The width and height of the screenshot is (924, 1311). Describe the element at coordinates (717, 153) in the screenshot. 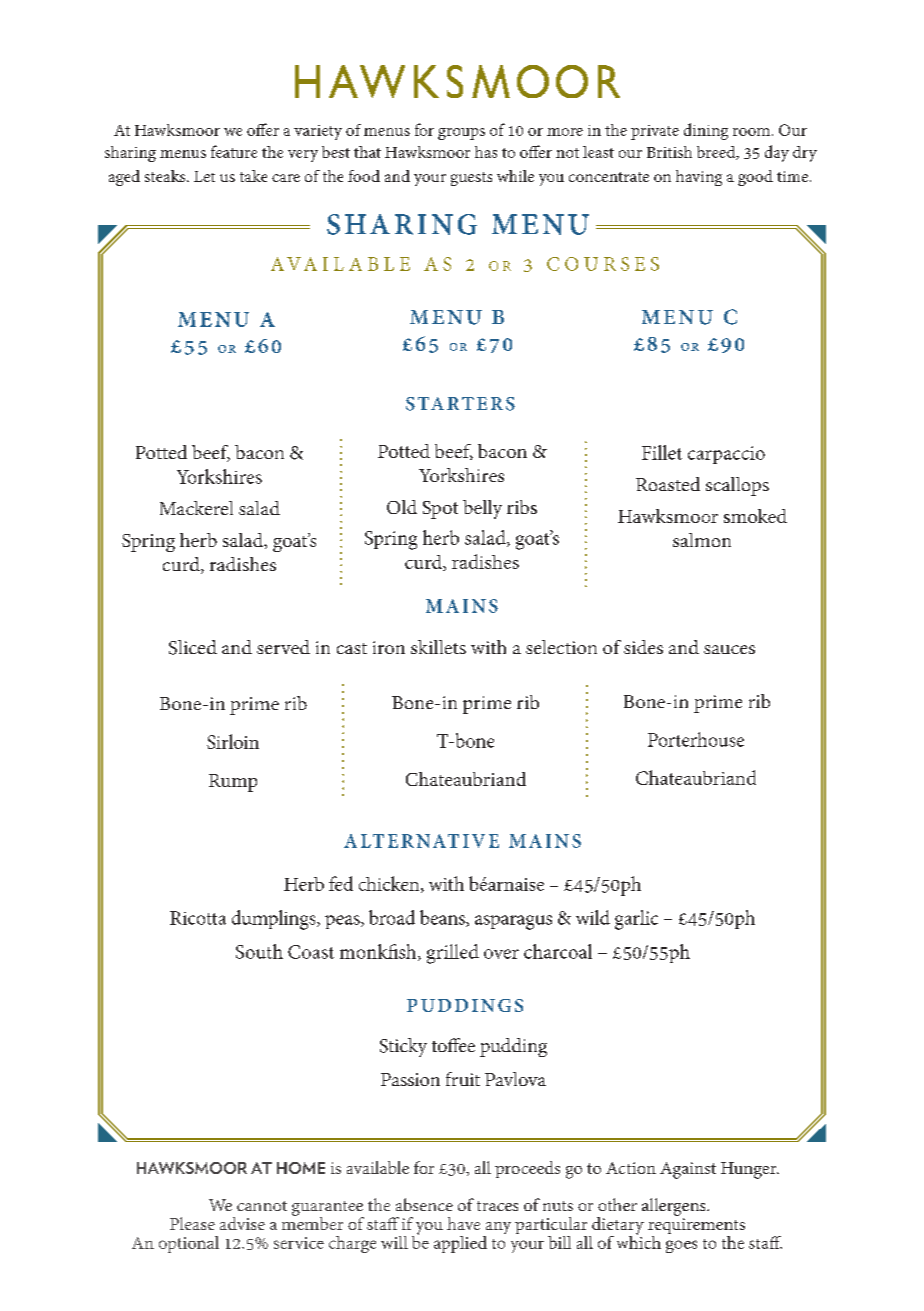

I see `breed` at that location.
